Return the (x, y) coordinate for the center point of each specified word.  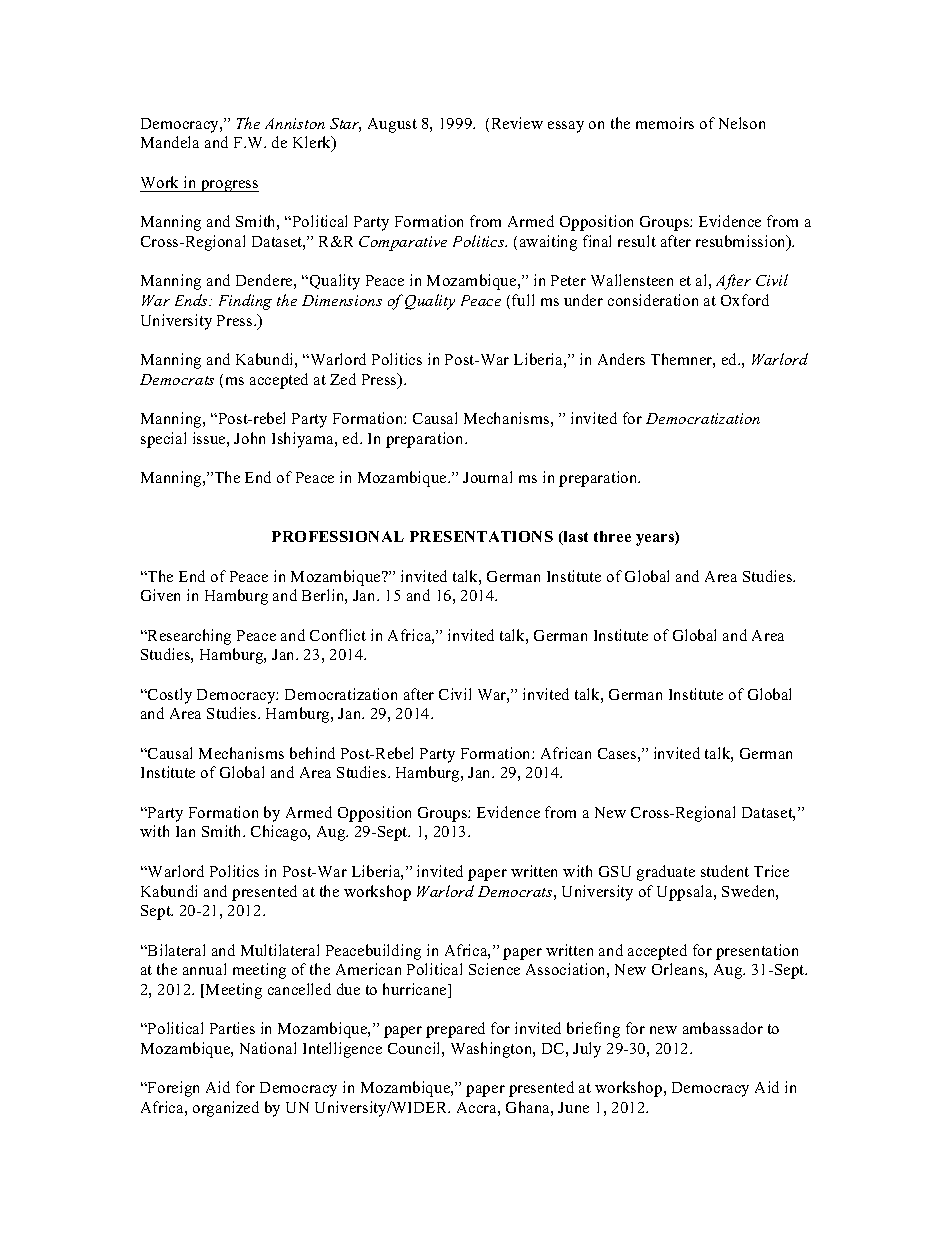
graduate (666, 873)
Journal (487, 477)
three (612, 536)
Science (494, 969)
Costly (169, 696)
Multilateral (280, 950)
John (249, 438)
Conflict (338, 635)
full (523, 300)
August (392, 125)
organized (226, 1109)
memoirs (665, 123)
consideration (653, 300)
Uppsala (686, 893)
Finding (245, 302)
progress (229, 186)
